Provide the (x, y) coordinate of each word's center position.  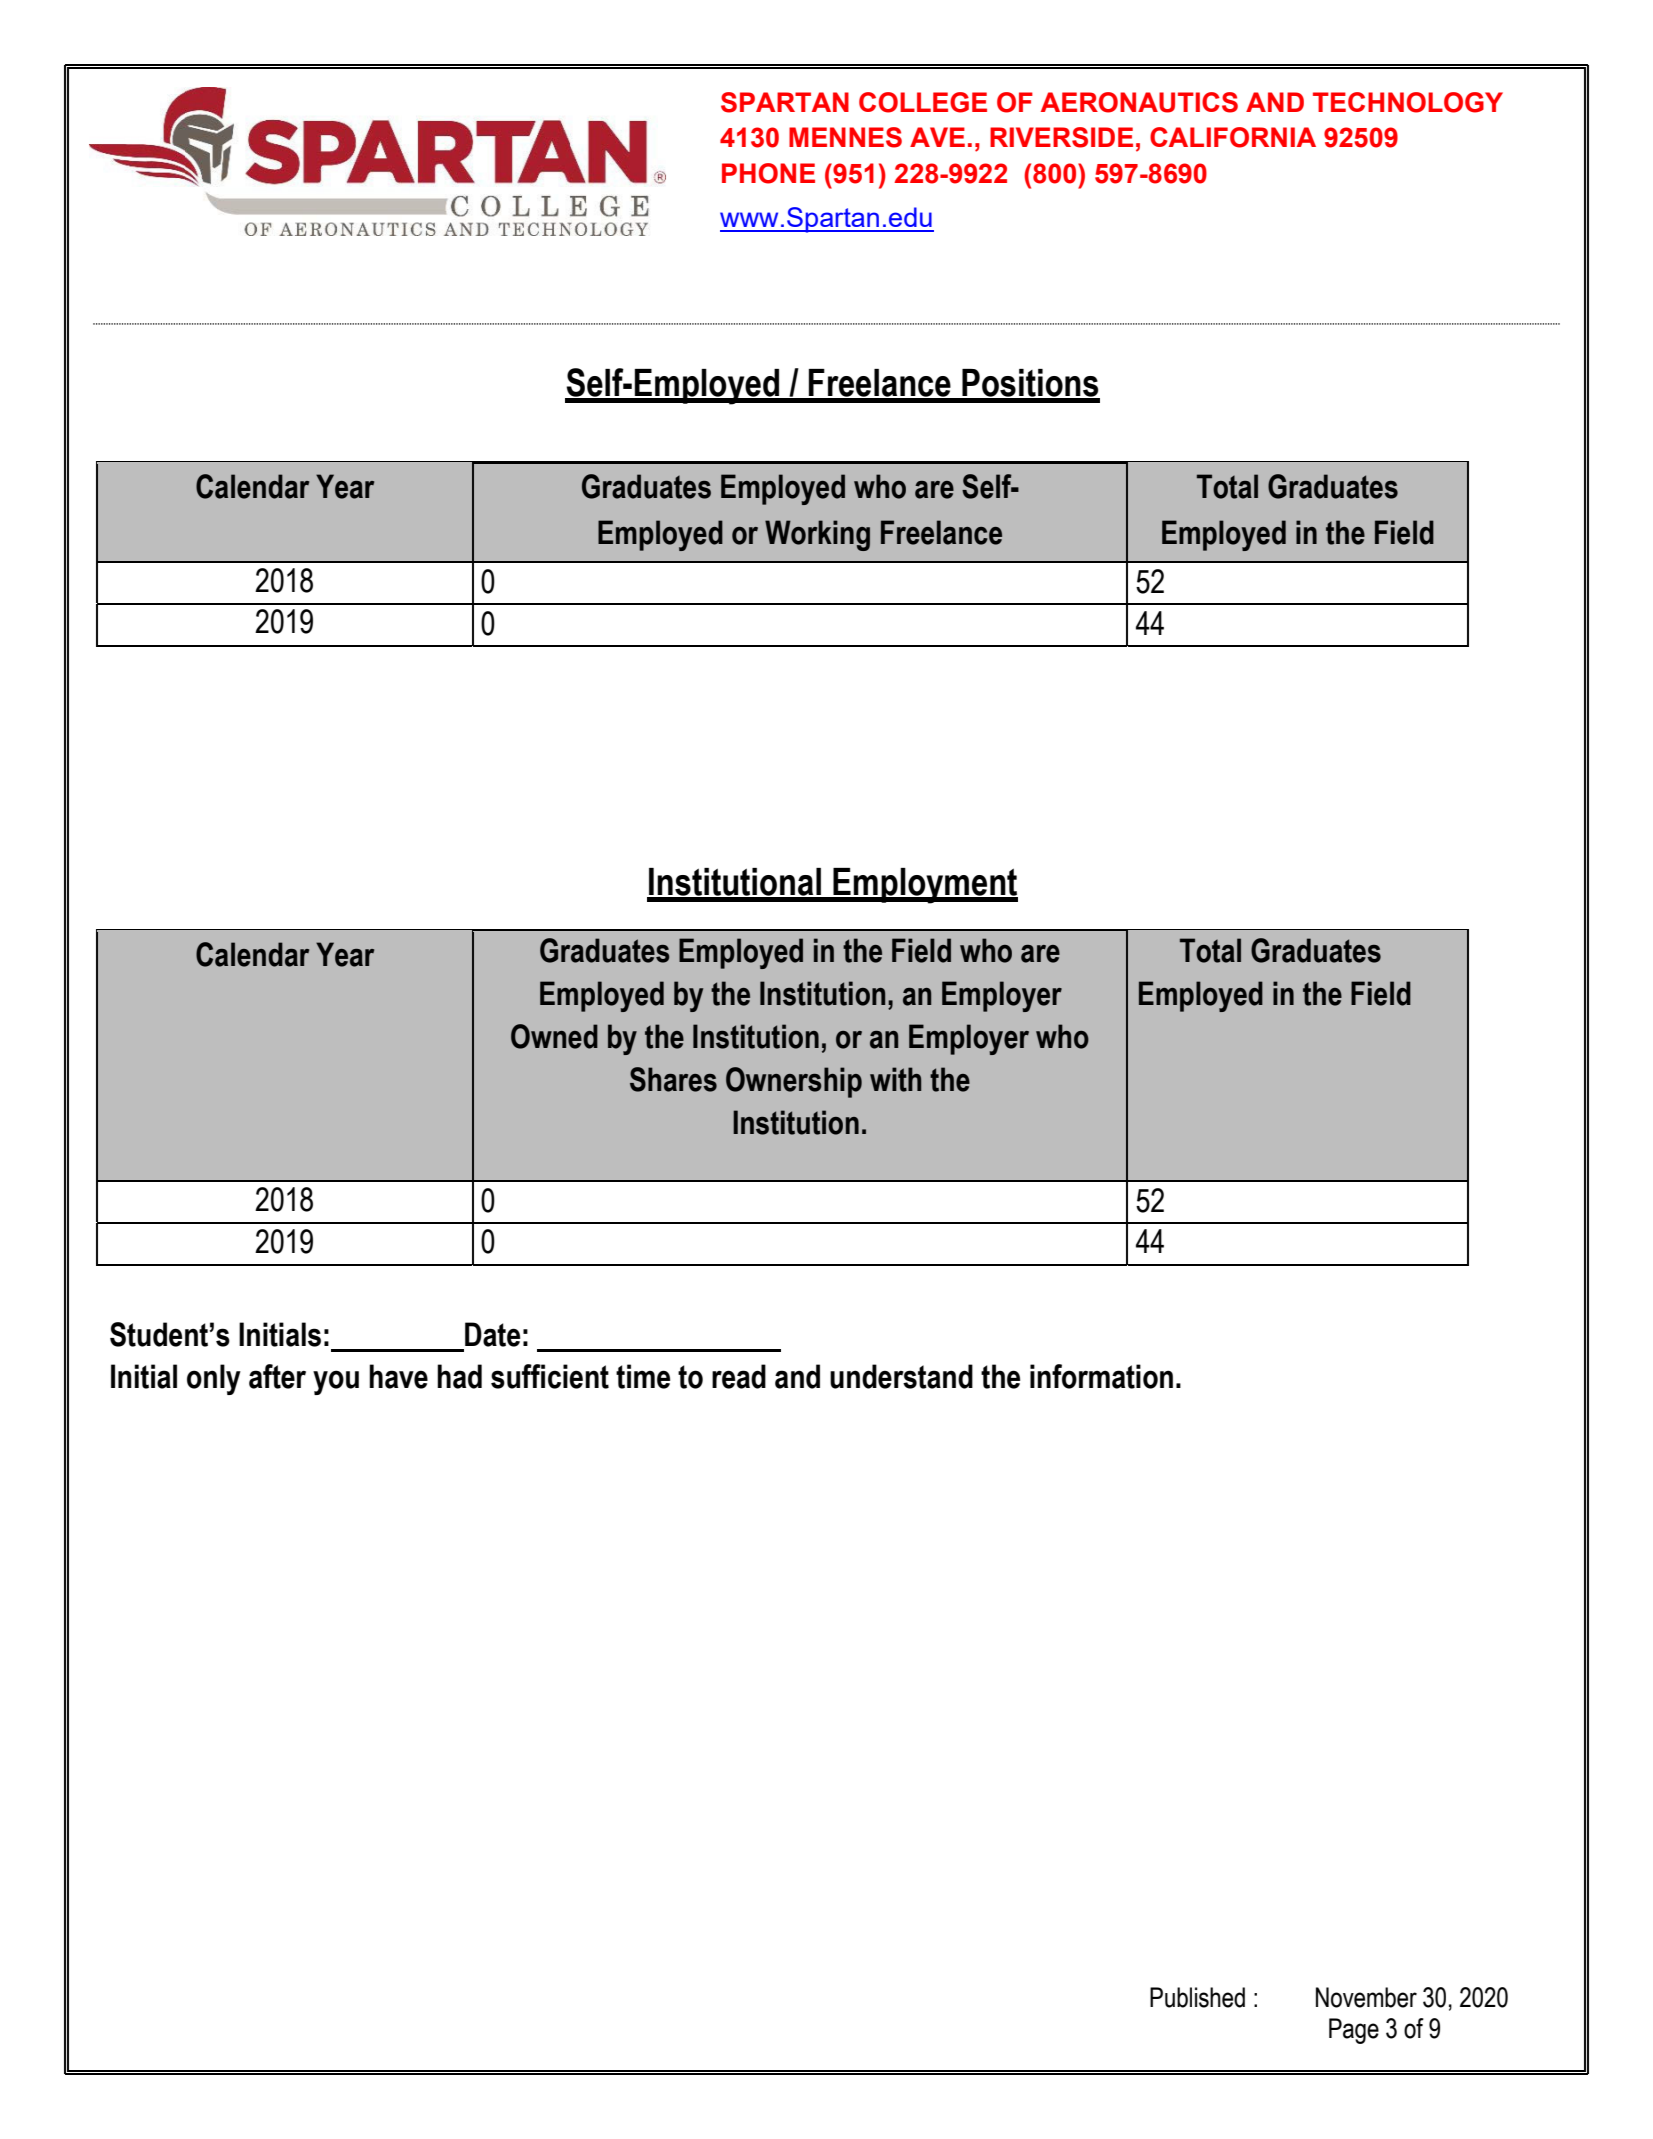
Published (1197, 1997)
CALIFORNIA (1233, 137)
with (895, 1079)
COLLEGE (923, 102)
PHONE (768, 173)
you (336, 1382)
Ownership (794, 1082)
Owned (554, 1036)
